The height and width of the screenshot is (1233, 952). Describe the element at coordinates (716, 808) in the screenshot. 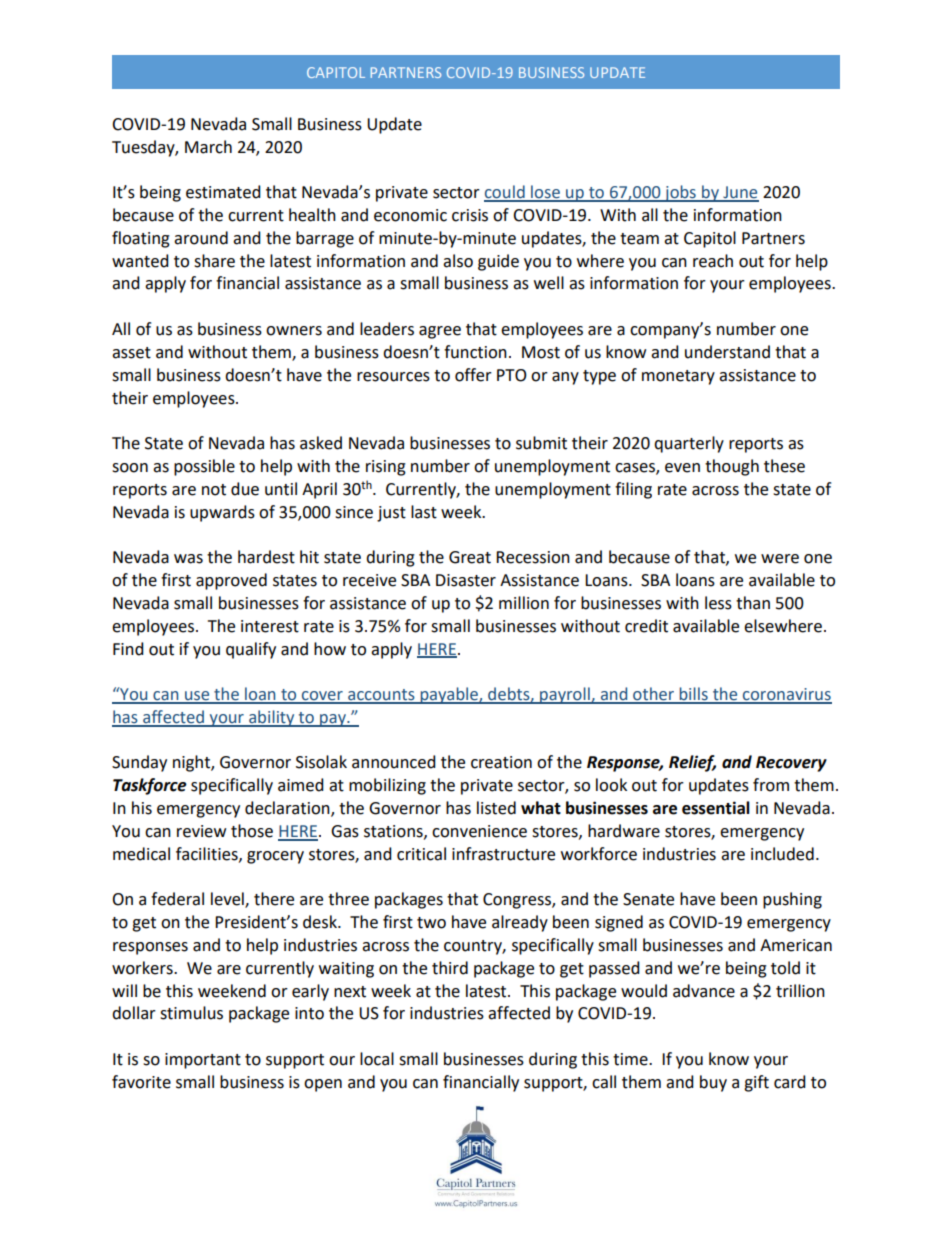

I see `essential` at that location.
